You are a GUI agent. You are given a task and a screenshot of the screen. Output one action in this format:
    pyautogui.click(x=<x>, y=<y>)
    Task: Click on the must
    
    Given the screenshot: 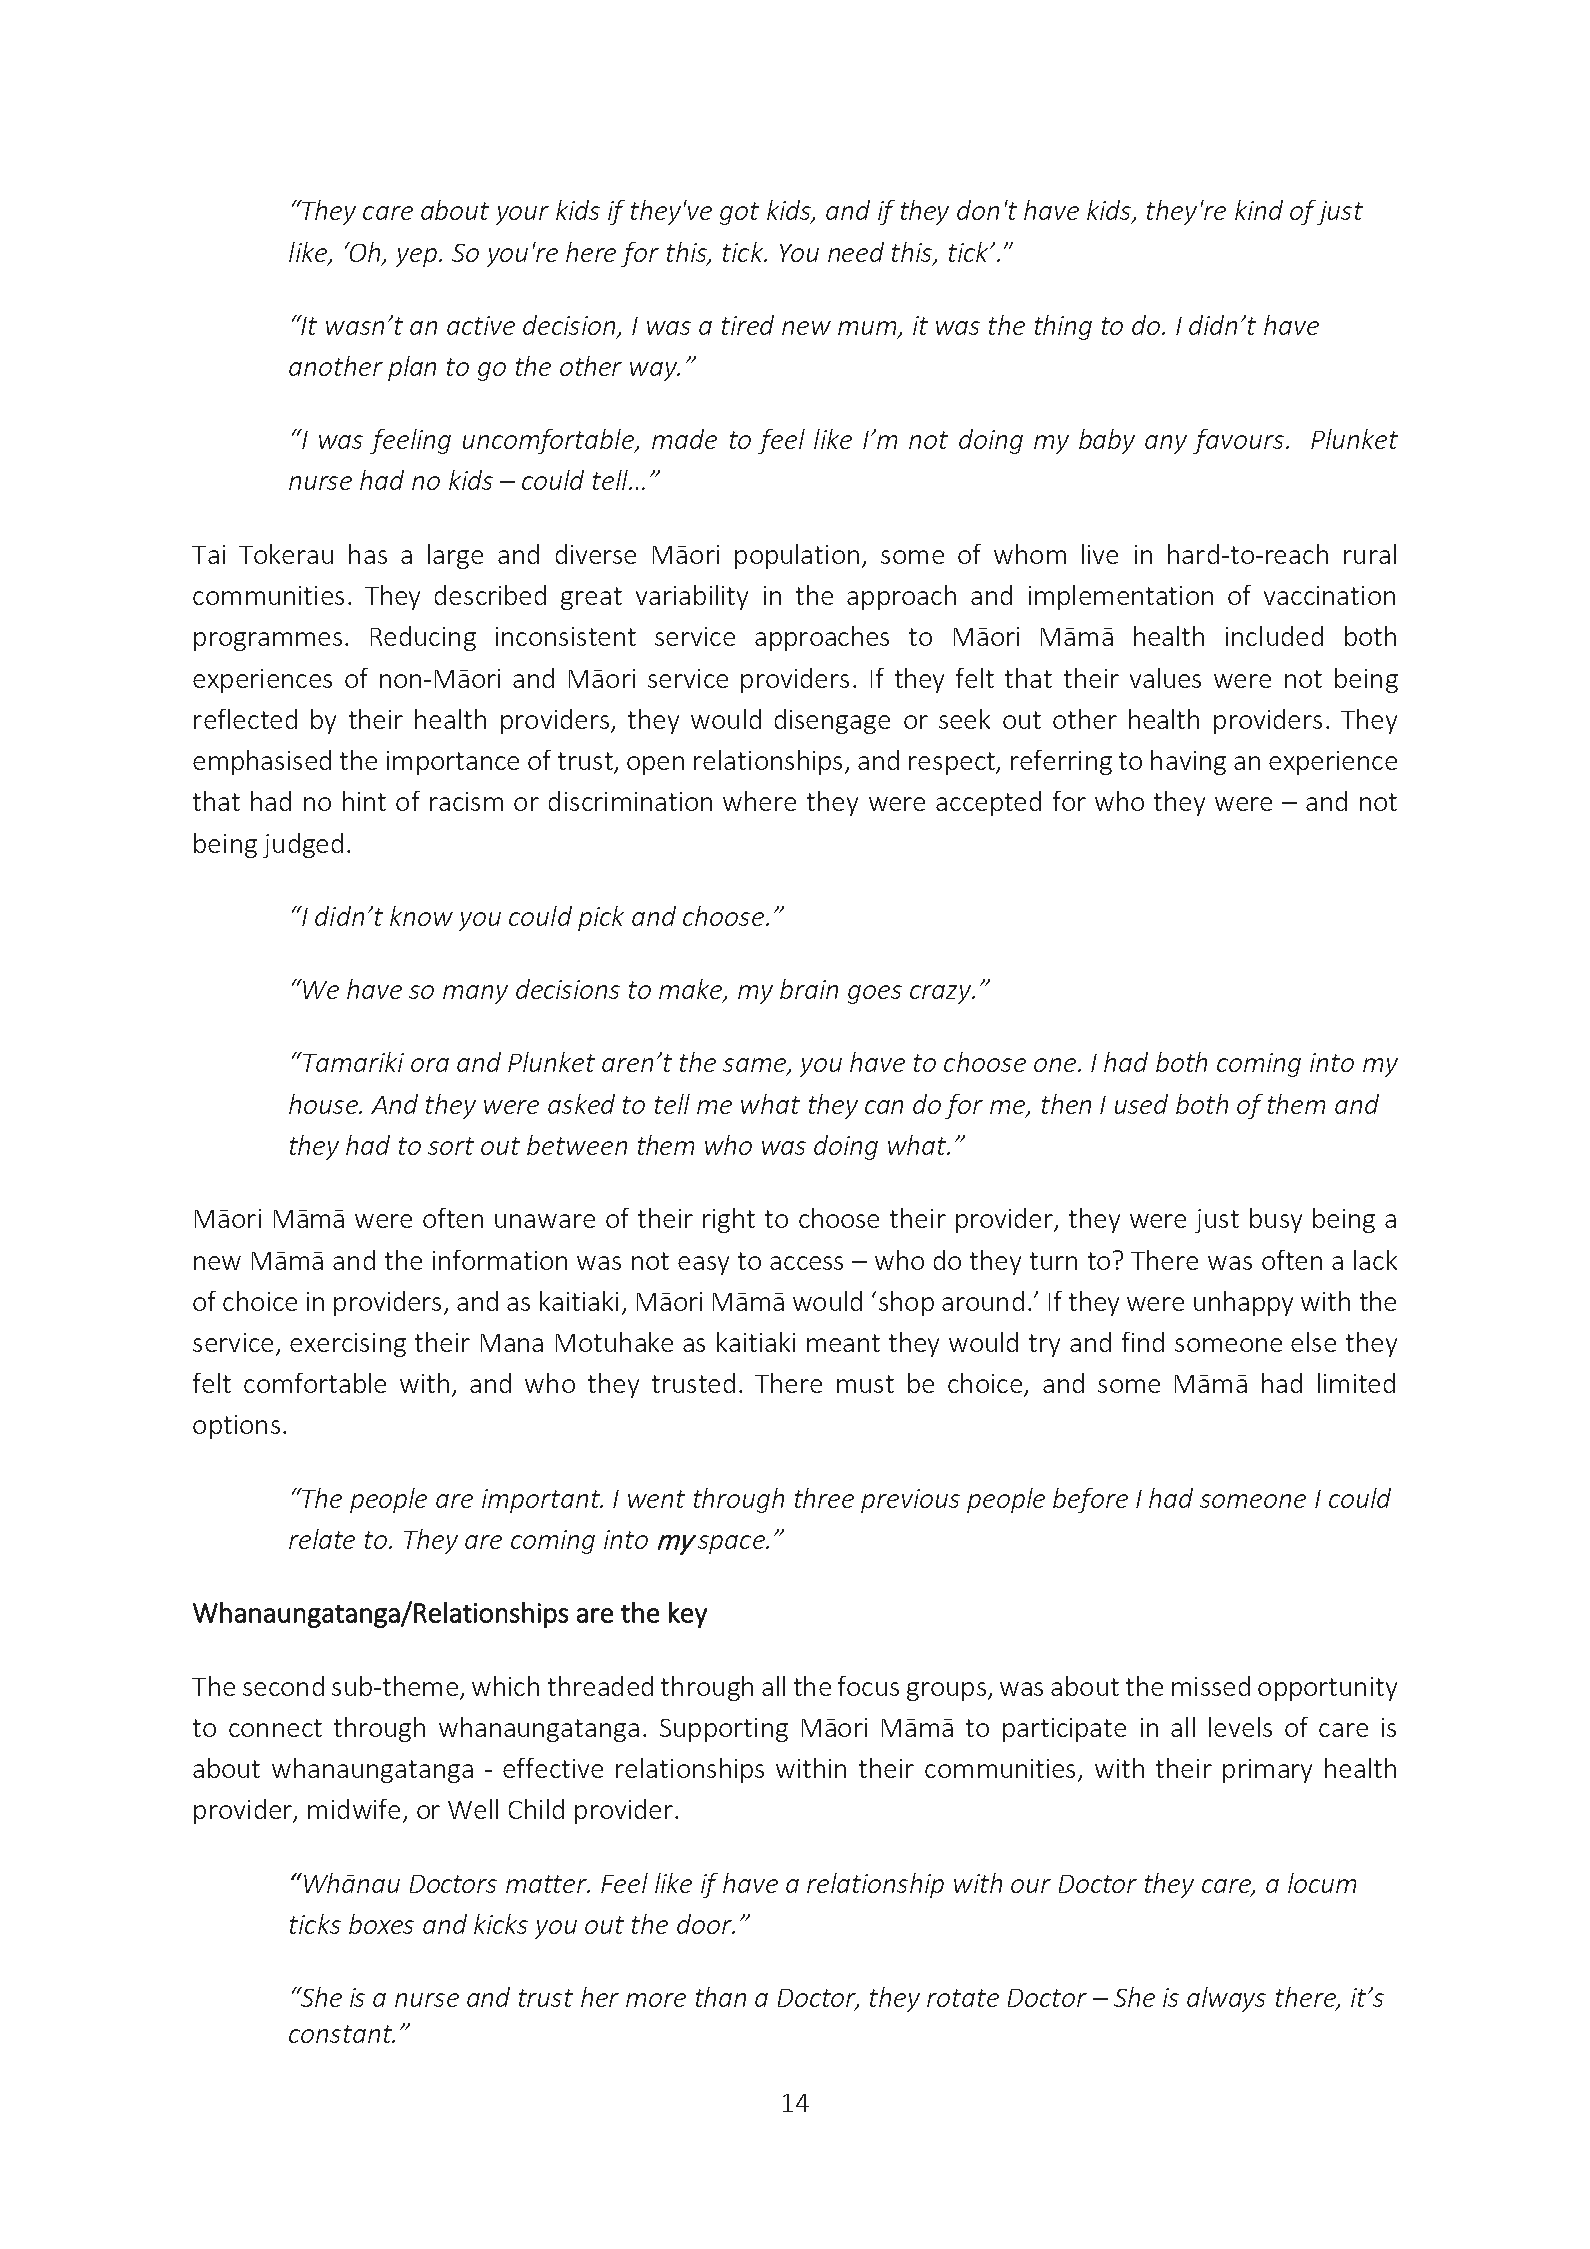 What is the action you would take?
    pyautogui.click(x=865, y=1384)
